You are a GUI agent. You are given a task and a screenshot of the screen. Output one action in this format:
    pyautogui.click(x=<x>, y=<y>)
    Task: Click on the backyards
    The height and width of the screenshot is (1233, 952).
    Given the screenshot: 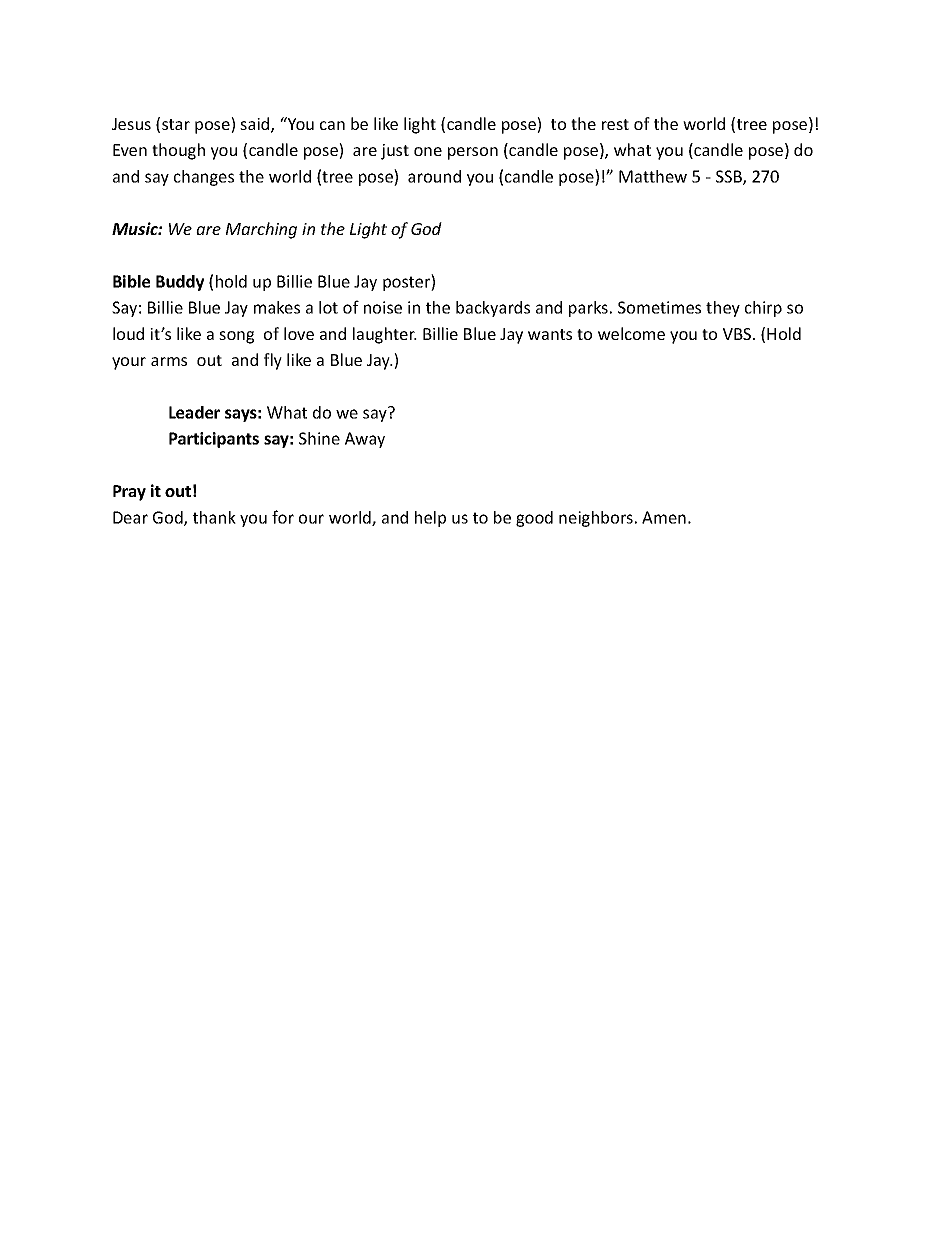 What is the action you would take?
    pyautogui.click(x=493, y=309)
